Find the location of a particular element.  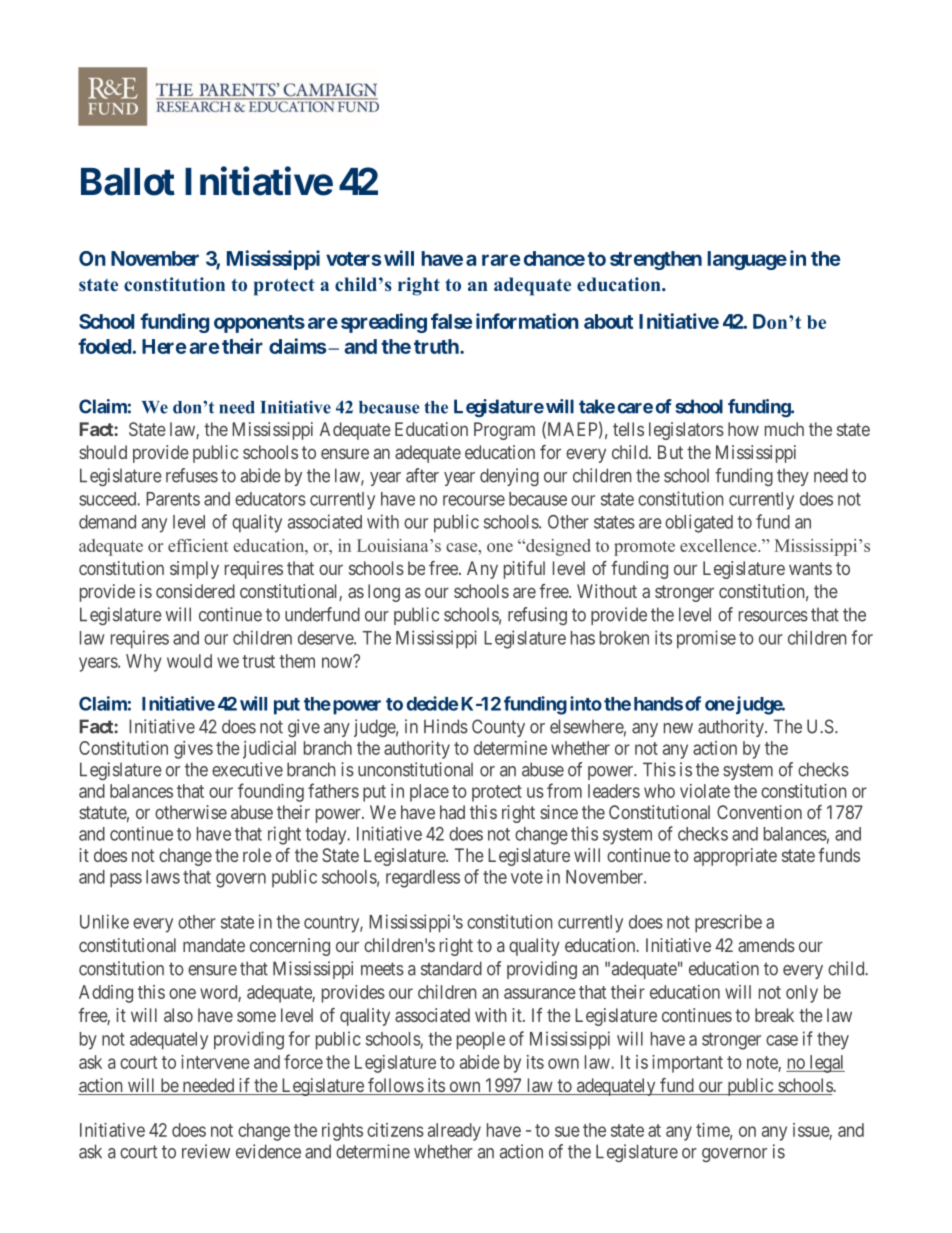

Ballot is located at coordinates (128, 182).
